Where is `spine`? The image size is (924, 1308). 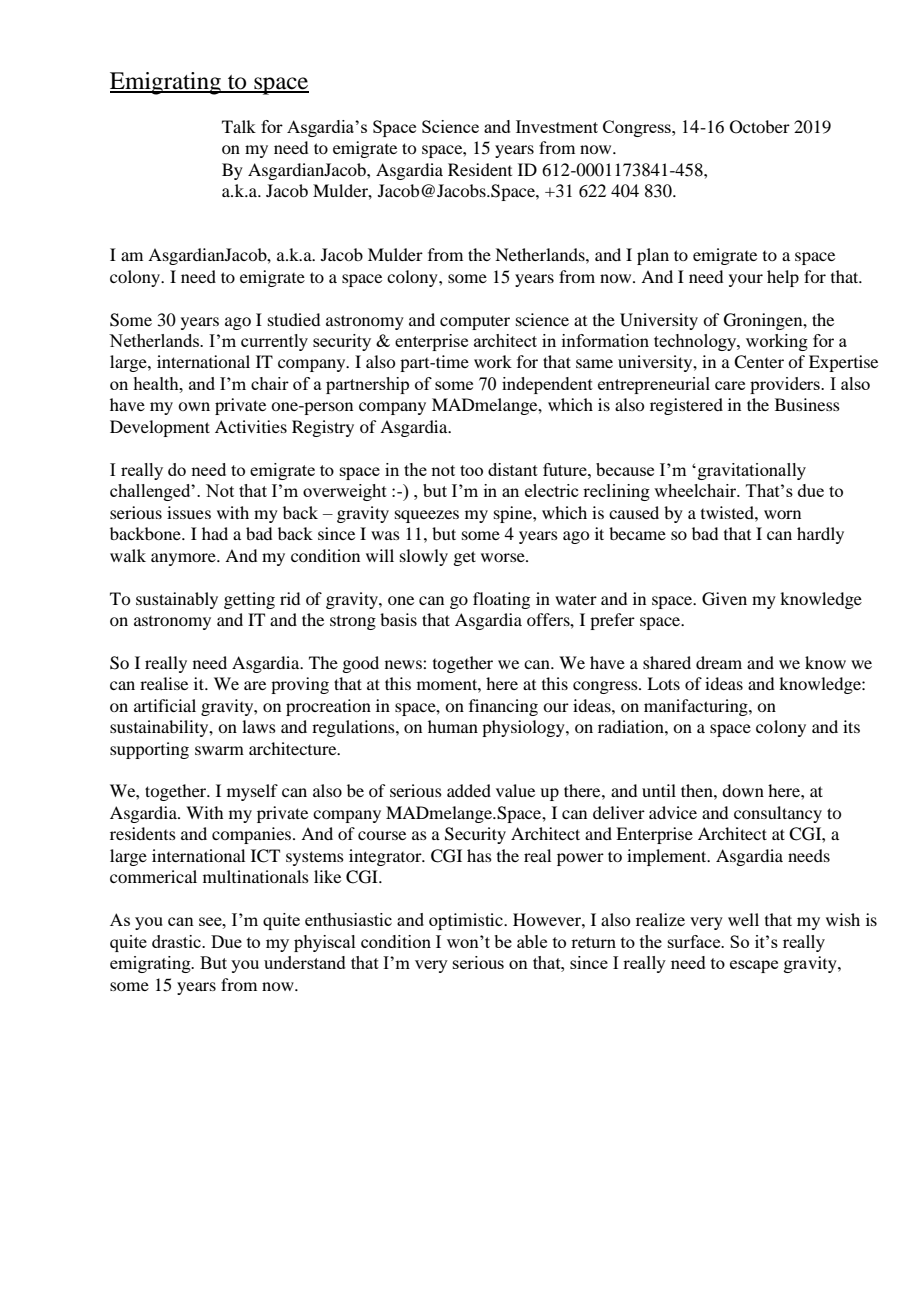 spine is located at coordinates (514, 514).
